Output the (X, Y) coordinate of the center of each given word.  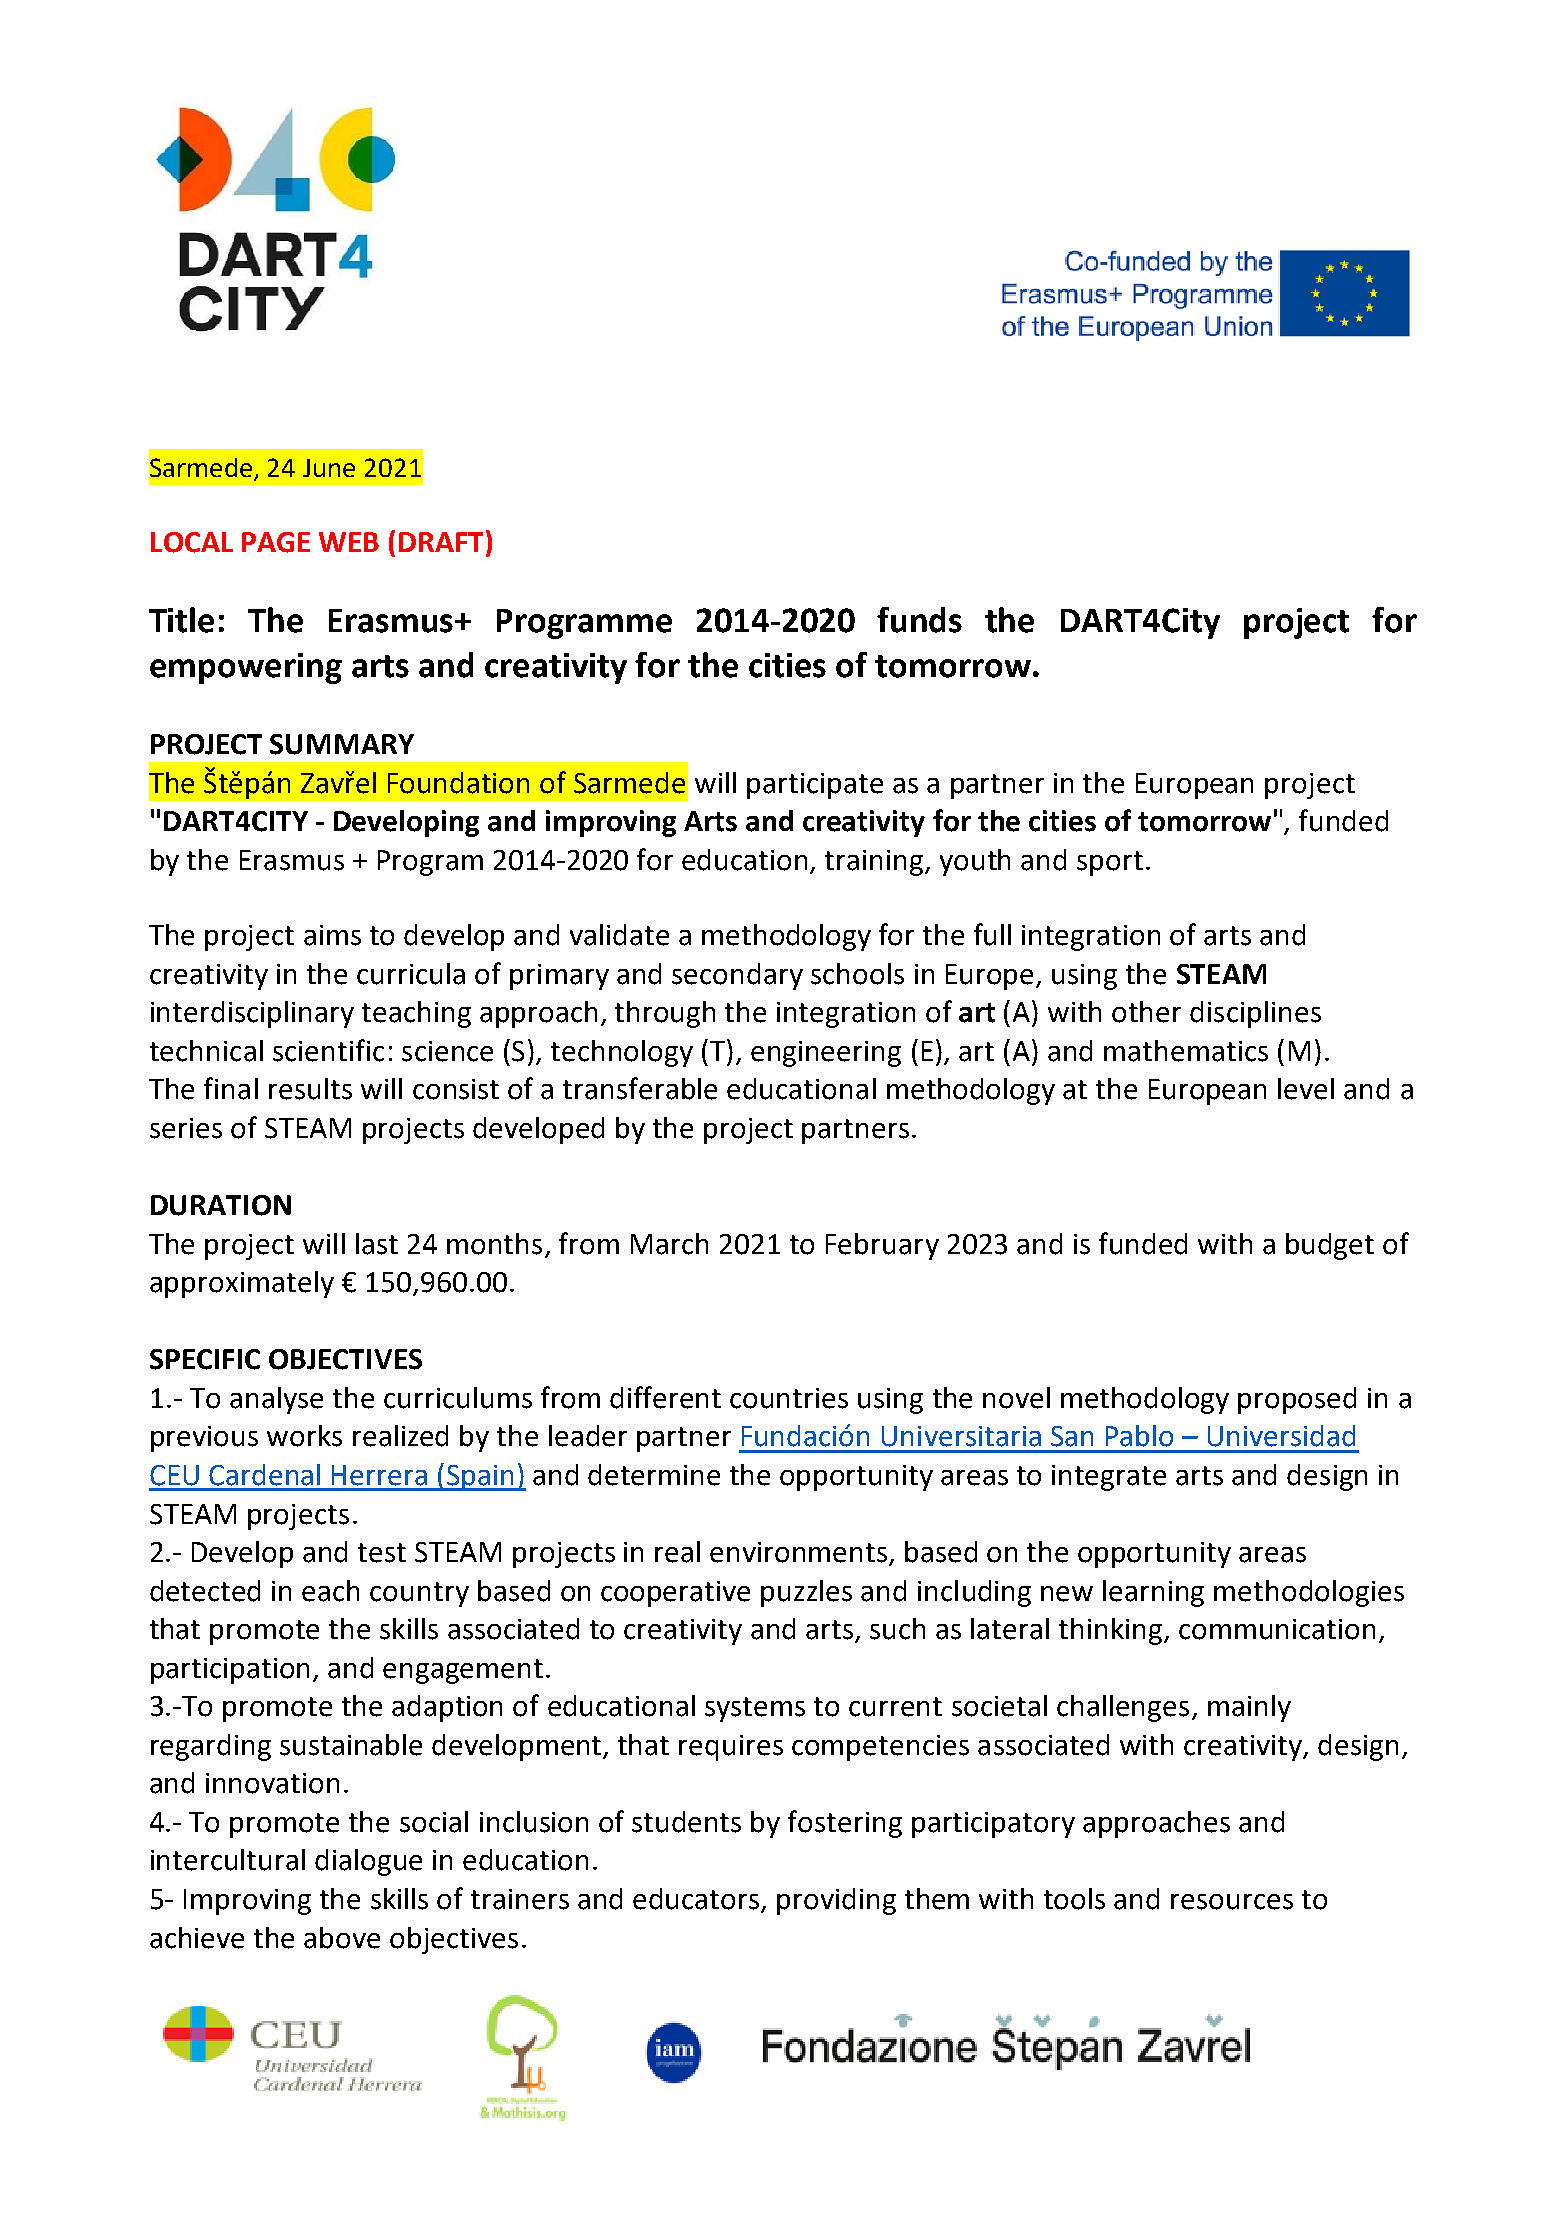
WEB (349, 542)
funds (919, 620)
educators (697, 1900)
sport (1110, 863)
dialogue (368, 1862)
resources (1232, 1902)
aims (332, 935)
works (304, 1436)
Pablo (1139, 1436)
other (1146, 1012)
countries (789, 1398)
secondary (737, 976)
